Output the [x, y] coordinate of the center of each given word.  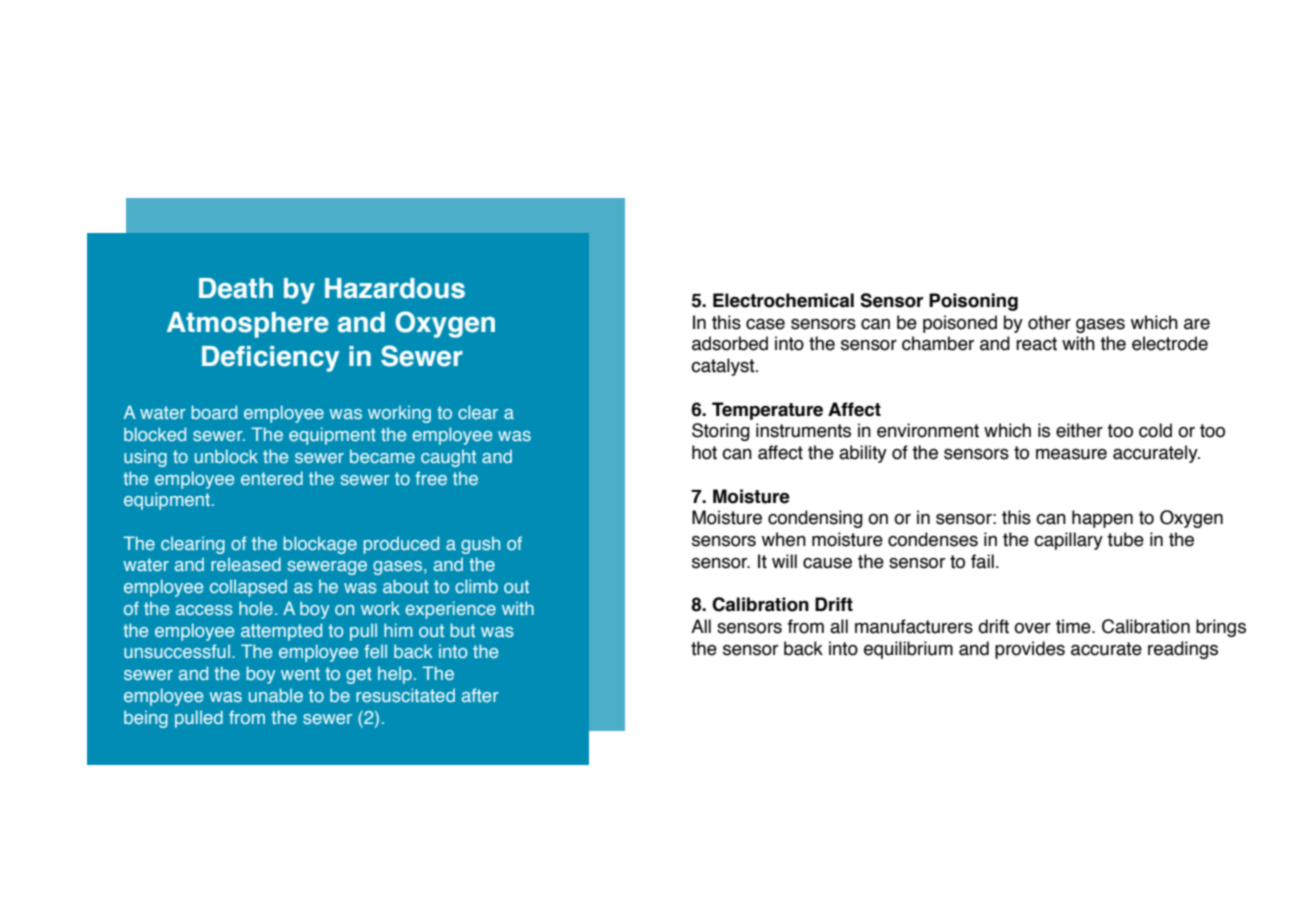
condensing [815, 519]
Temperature [767, 411]
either [1079, 430]
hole [256, 608]
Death [236, 288]
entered [272, 478]
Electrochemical [783, 300]
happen [1102, 519]
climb [476, 586]
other [1049, 322]
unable [276, 695]
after [480, 695]
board [214, 412]
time [1074, 626]
